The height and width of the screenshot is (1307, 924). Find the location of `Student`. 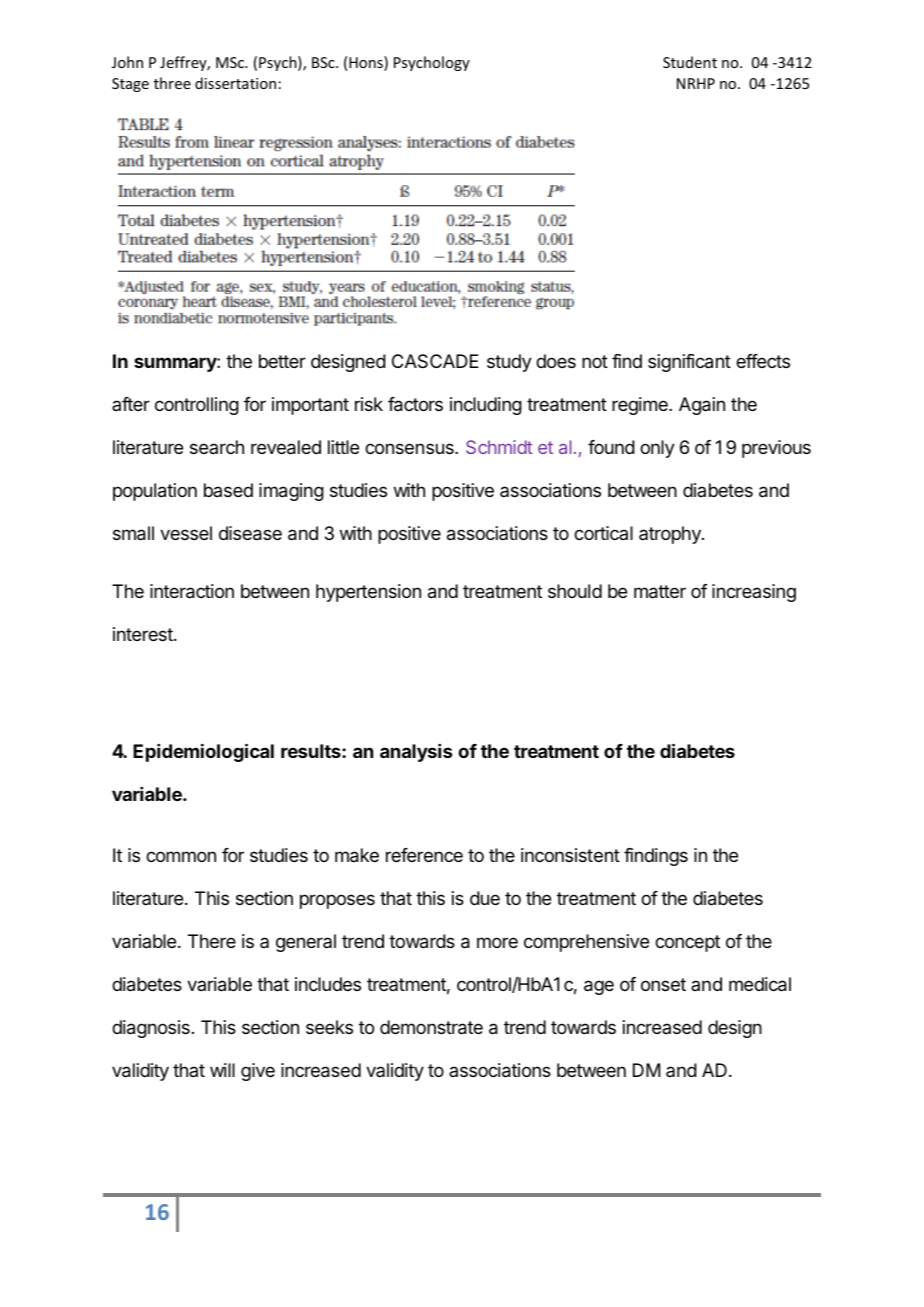

Student is located at coordinates (690, 62).
